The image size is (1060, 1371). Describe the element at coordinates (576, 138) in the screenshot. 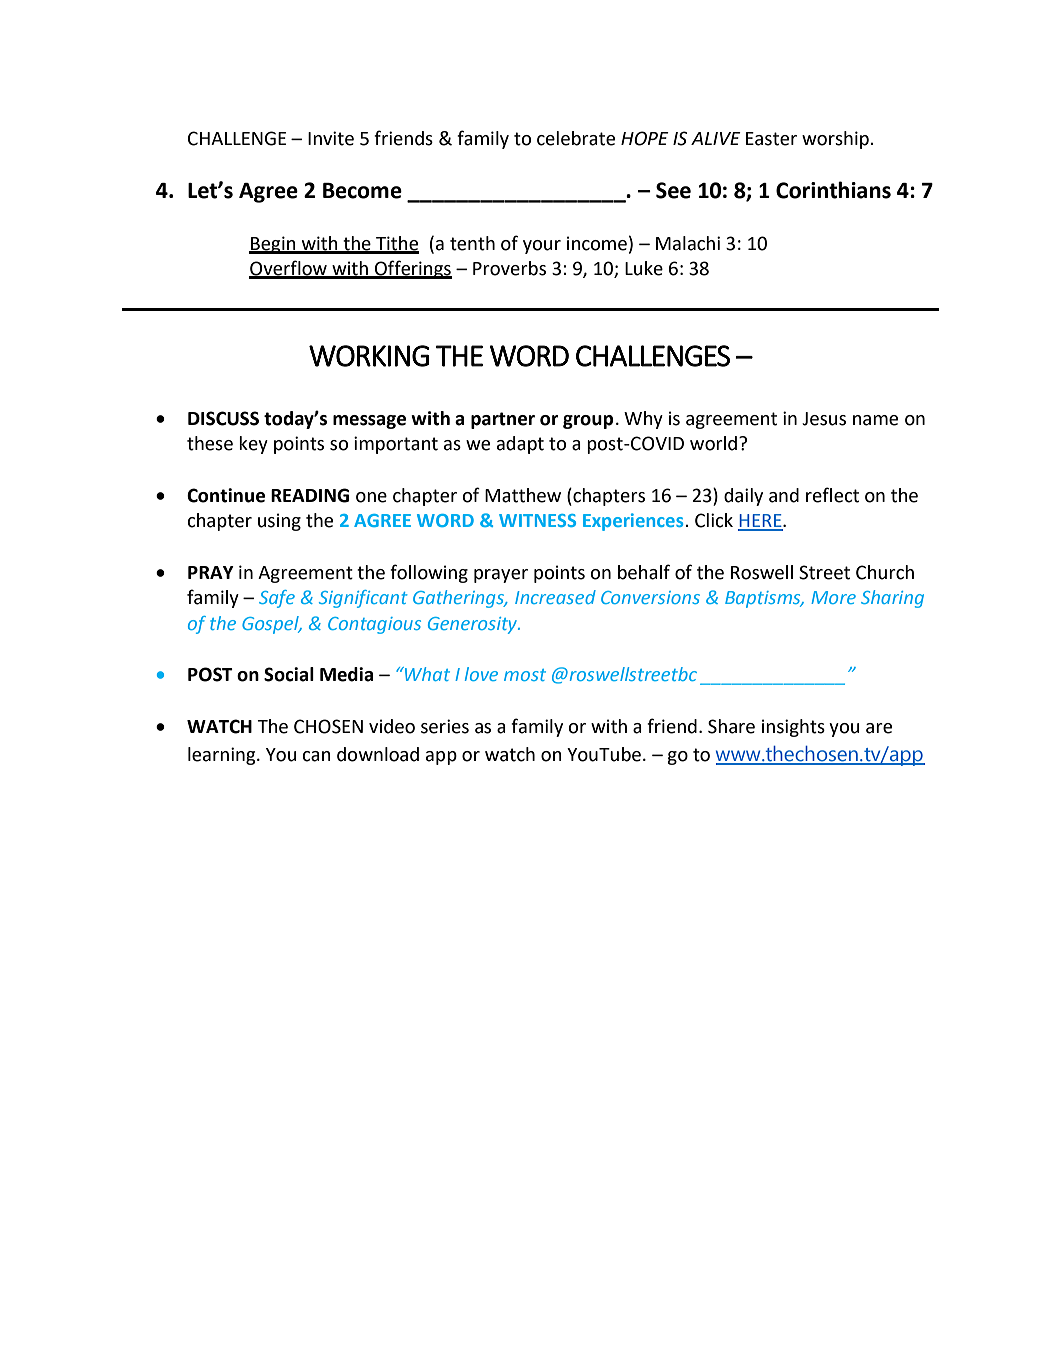

I see `celebrate` at that location.
